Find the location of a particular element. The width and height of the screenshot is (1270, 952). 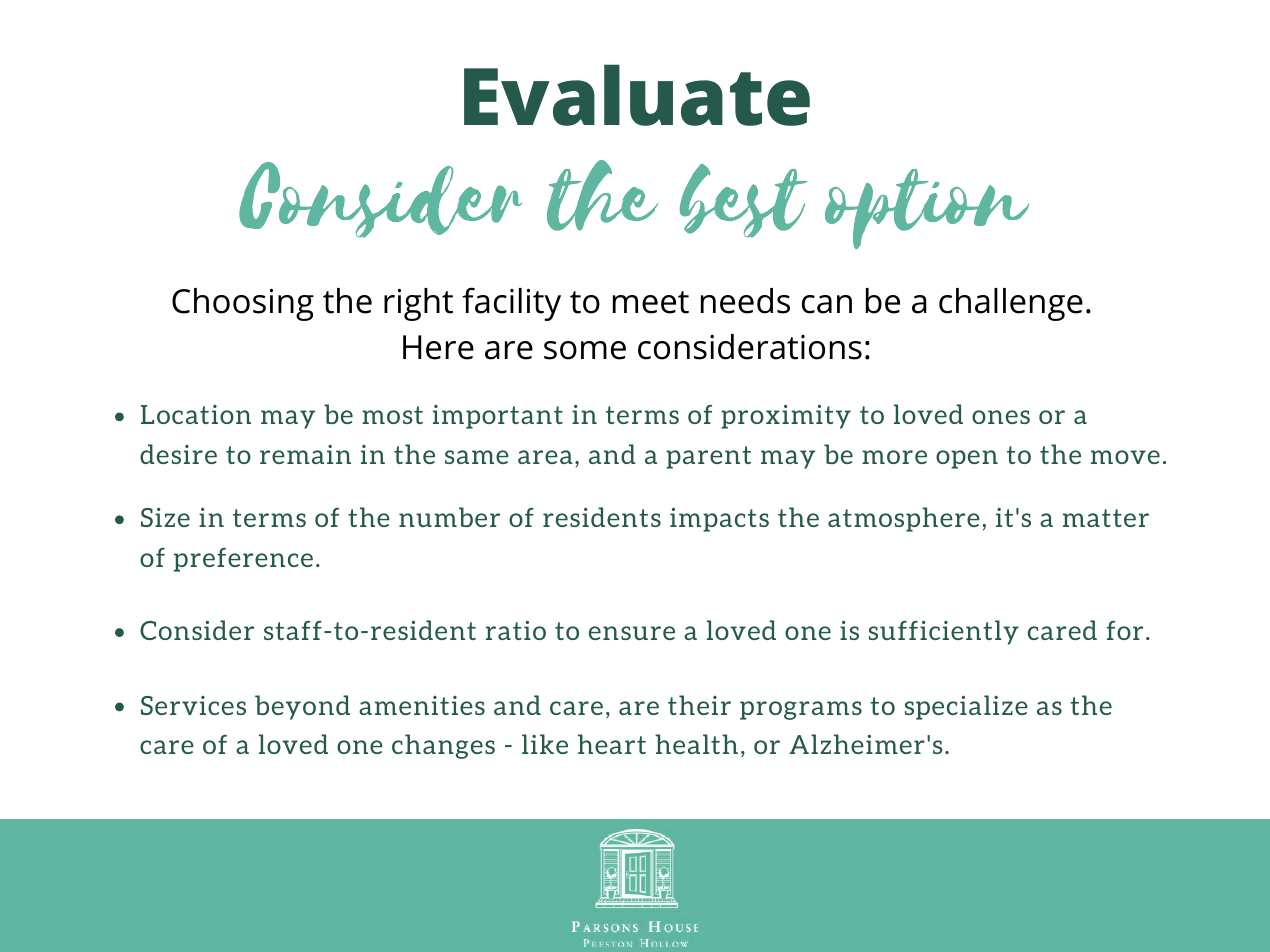

beyond is located at coordinates (302, 707).
